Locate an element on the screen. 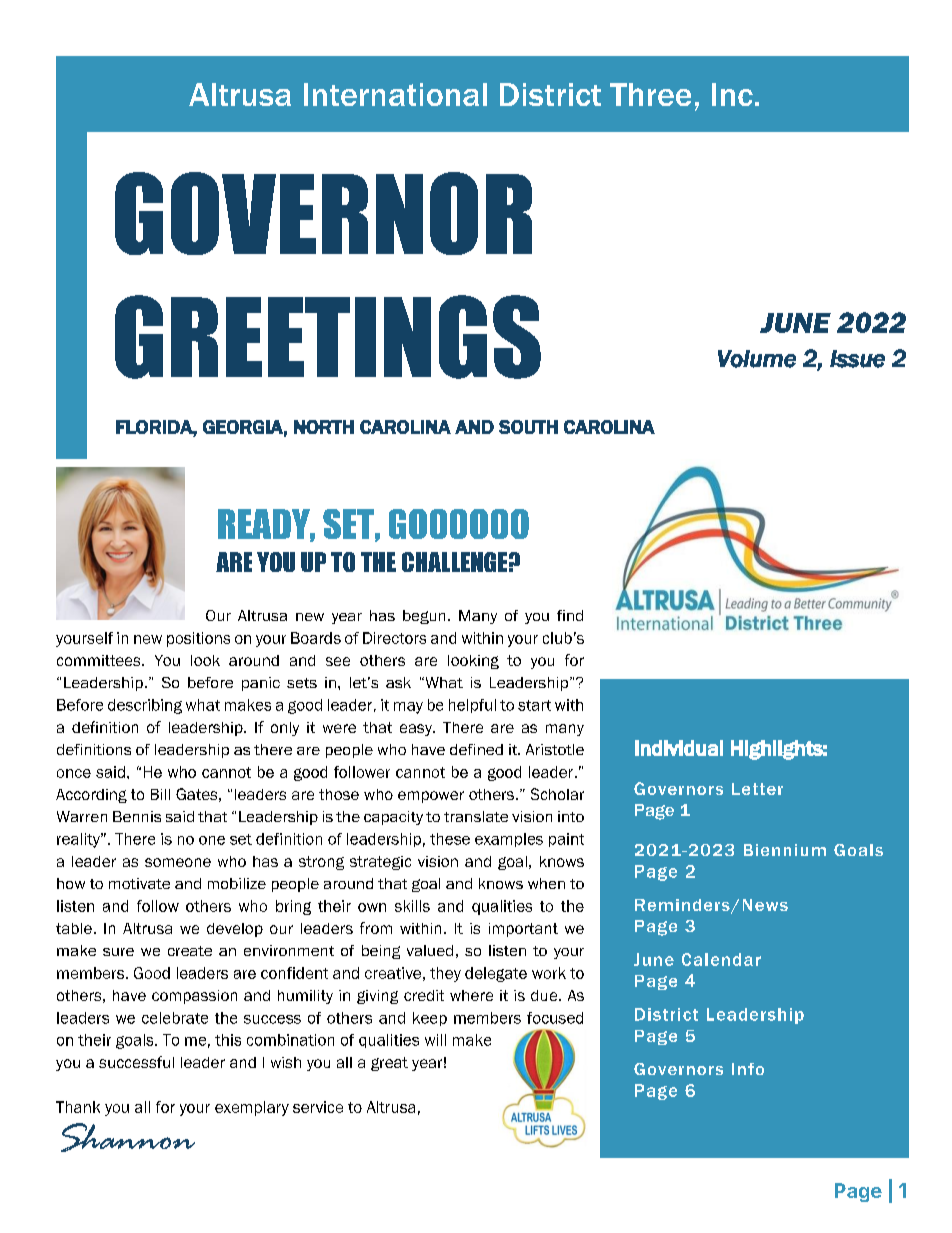 Image resolution: width=952 pixels, height=1233 pixels. someone is located at coordinates (178, 862).
